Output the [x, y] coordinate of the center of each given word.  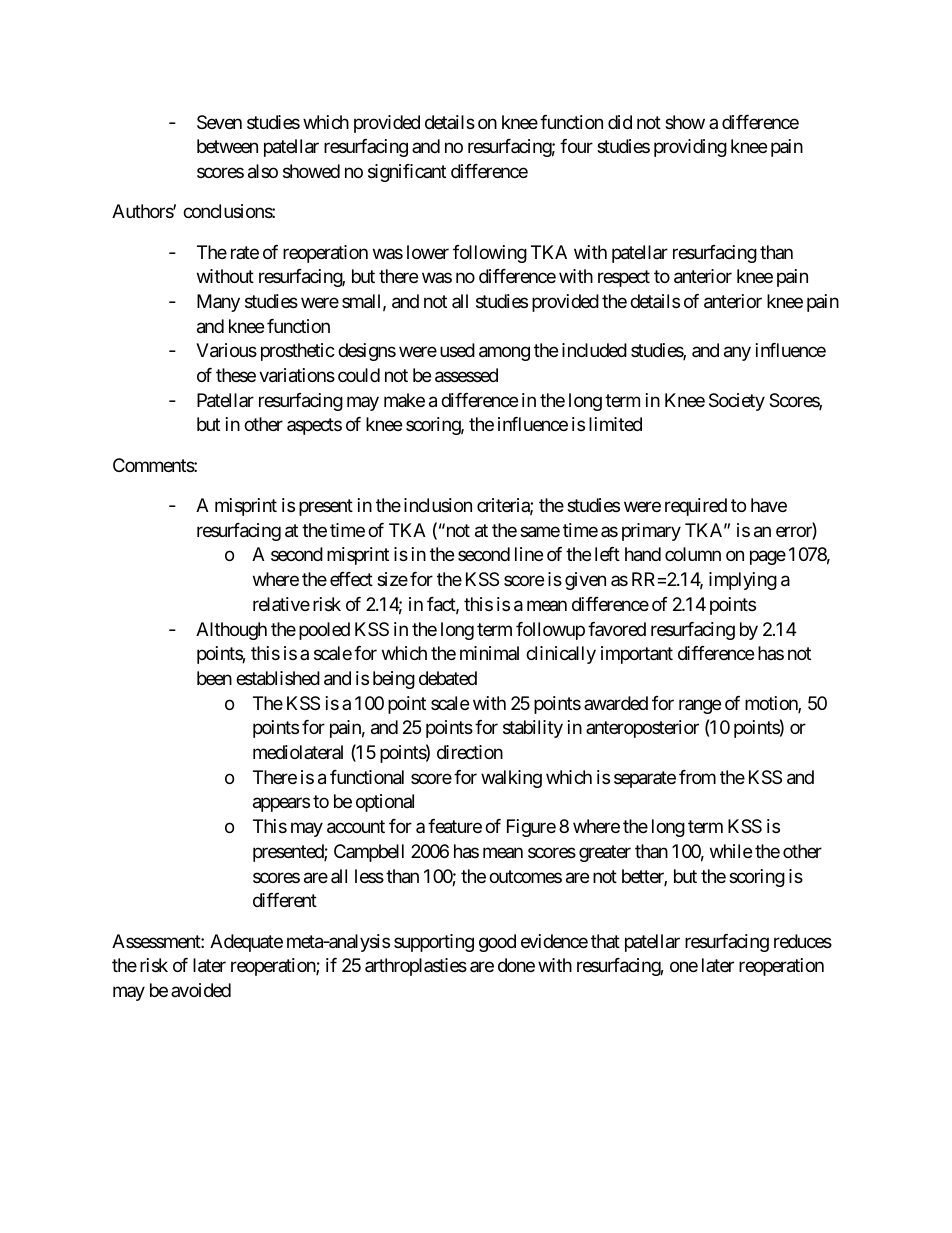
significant [407, 173]
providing [690, 148]
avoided [201, 990]
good [497, 943]
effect [351, 579]
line [529, 554]
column [693, 554]
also [263, 171]
